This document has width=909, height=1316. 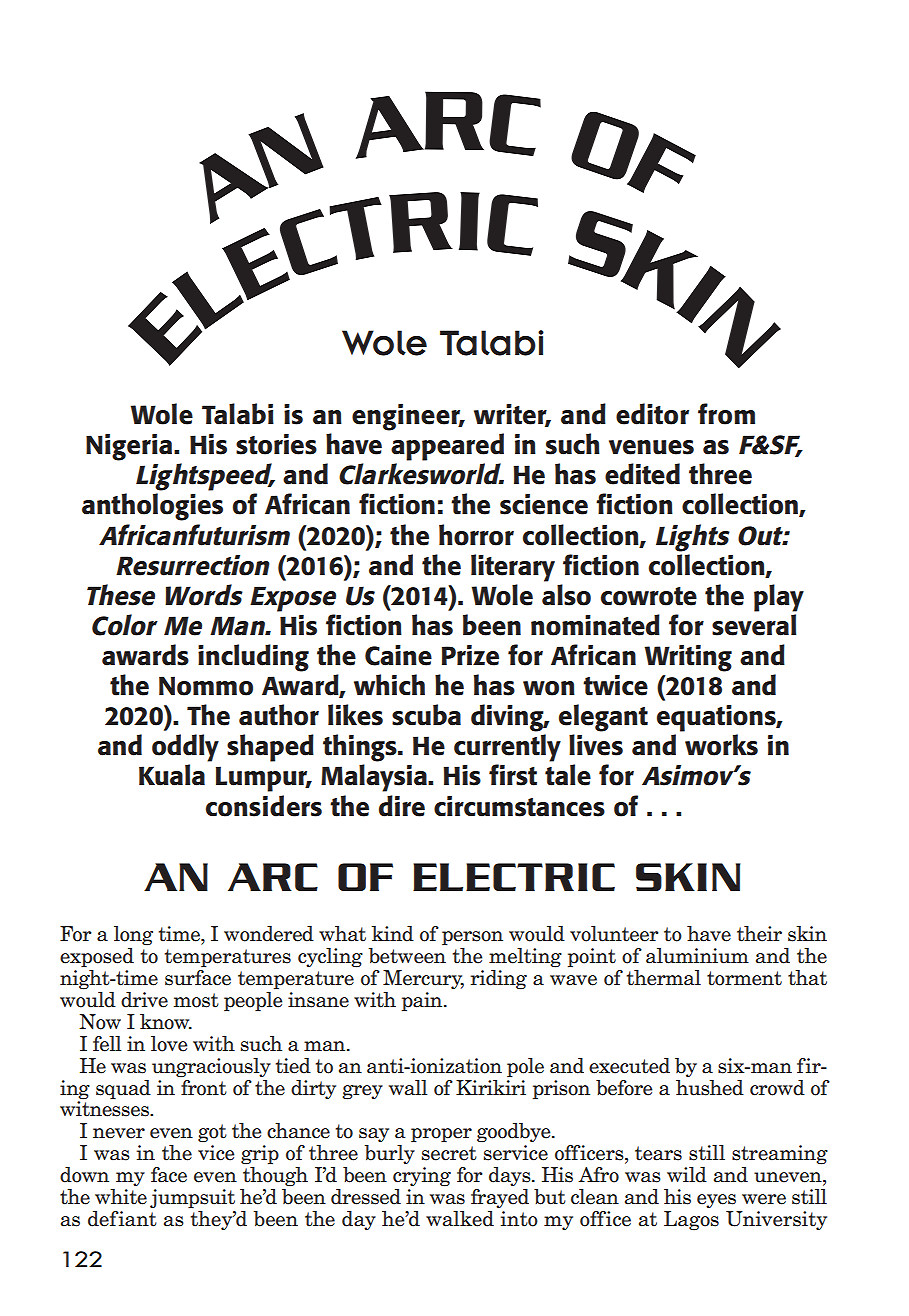 I want to click on from, so click(x=726, y=414).
